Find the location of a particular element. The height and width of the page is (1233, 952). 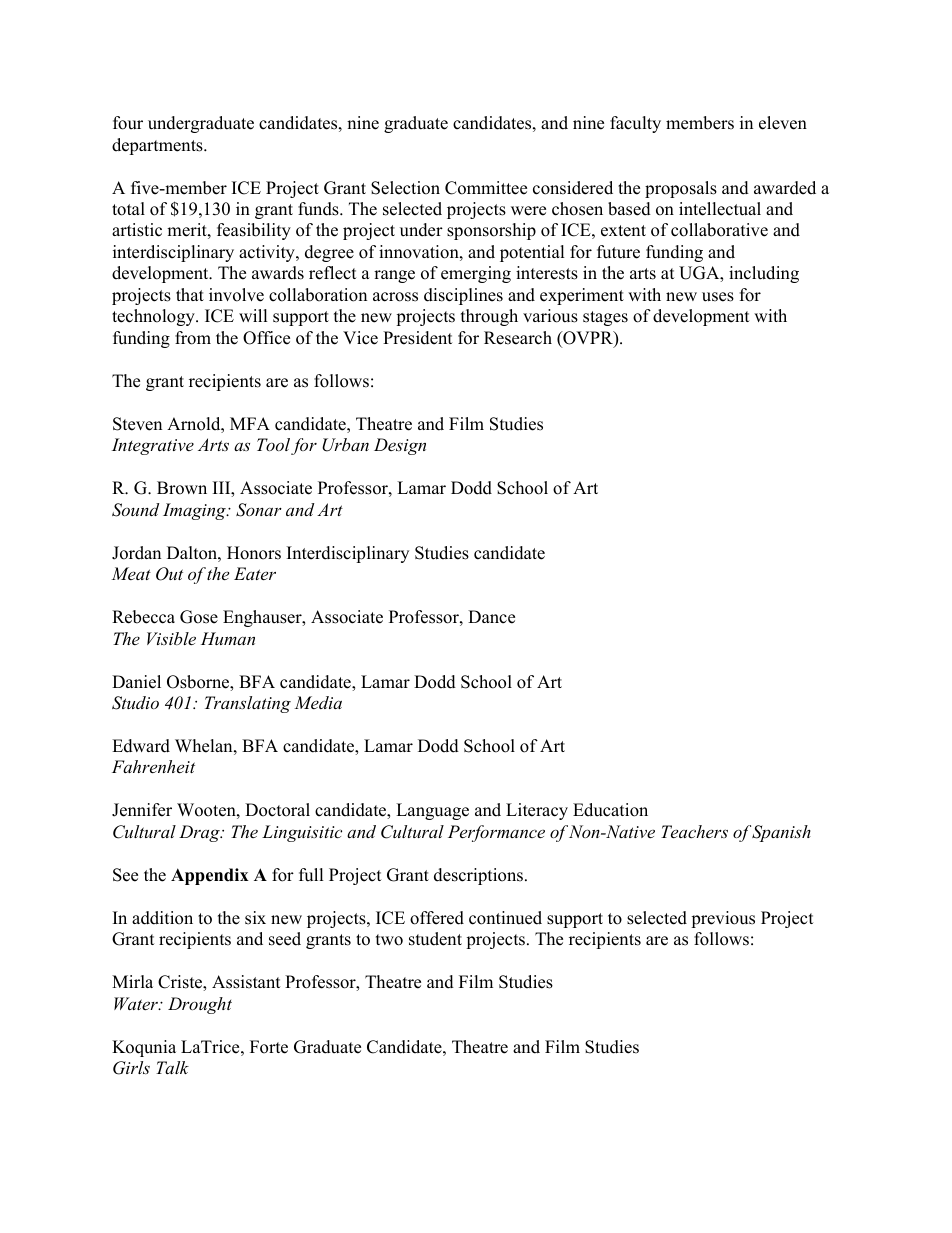

Teachers is located at coordinates (694, 831).
